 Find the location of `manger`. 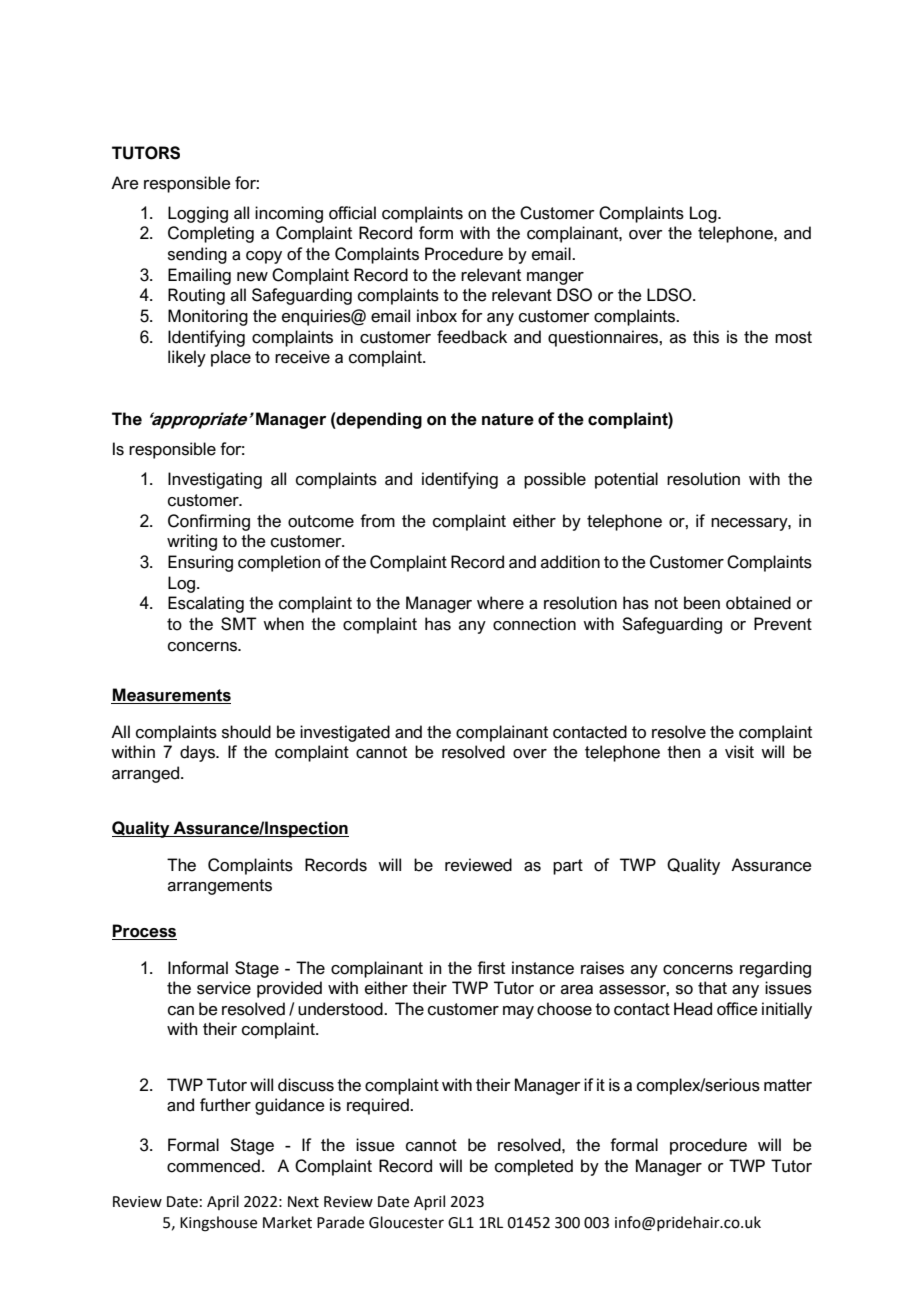

manger is located at coordinates (555, 278).
